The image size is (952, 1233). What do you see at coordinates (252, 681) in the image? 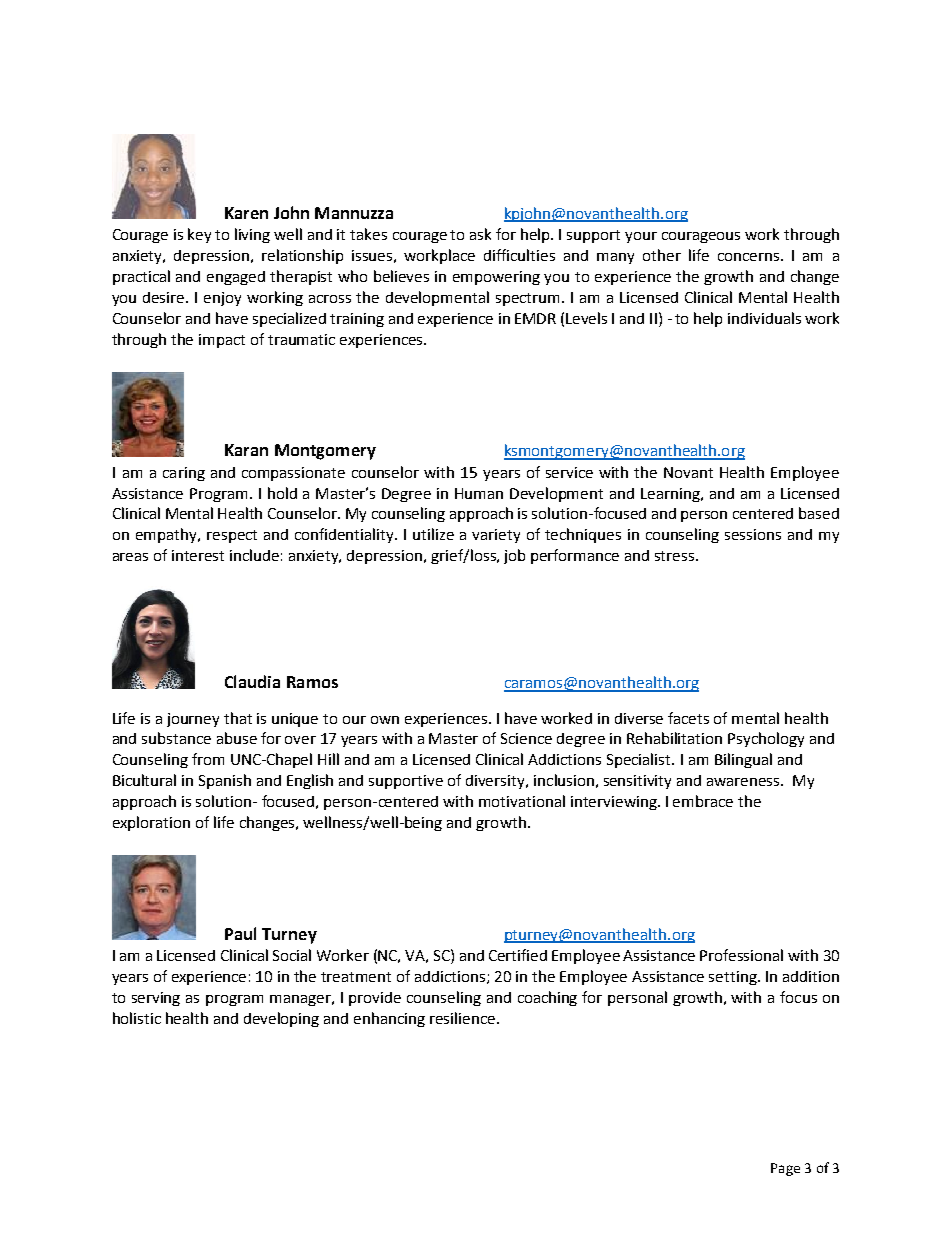
I see `Claudia` at bounding box center [252, 681].
